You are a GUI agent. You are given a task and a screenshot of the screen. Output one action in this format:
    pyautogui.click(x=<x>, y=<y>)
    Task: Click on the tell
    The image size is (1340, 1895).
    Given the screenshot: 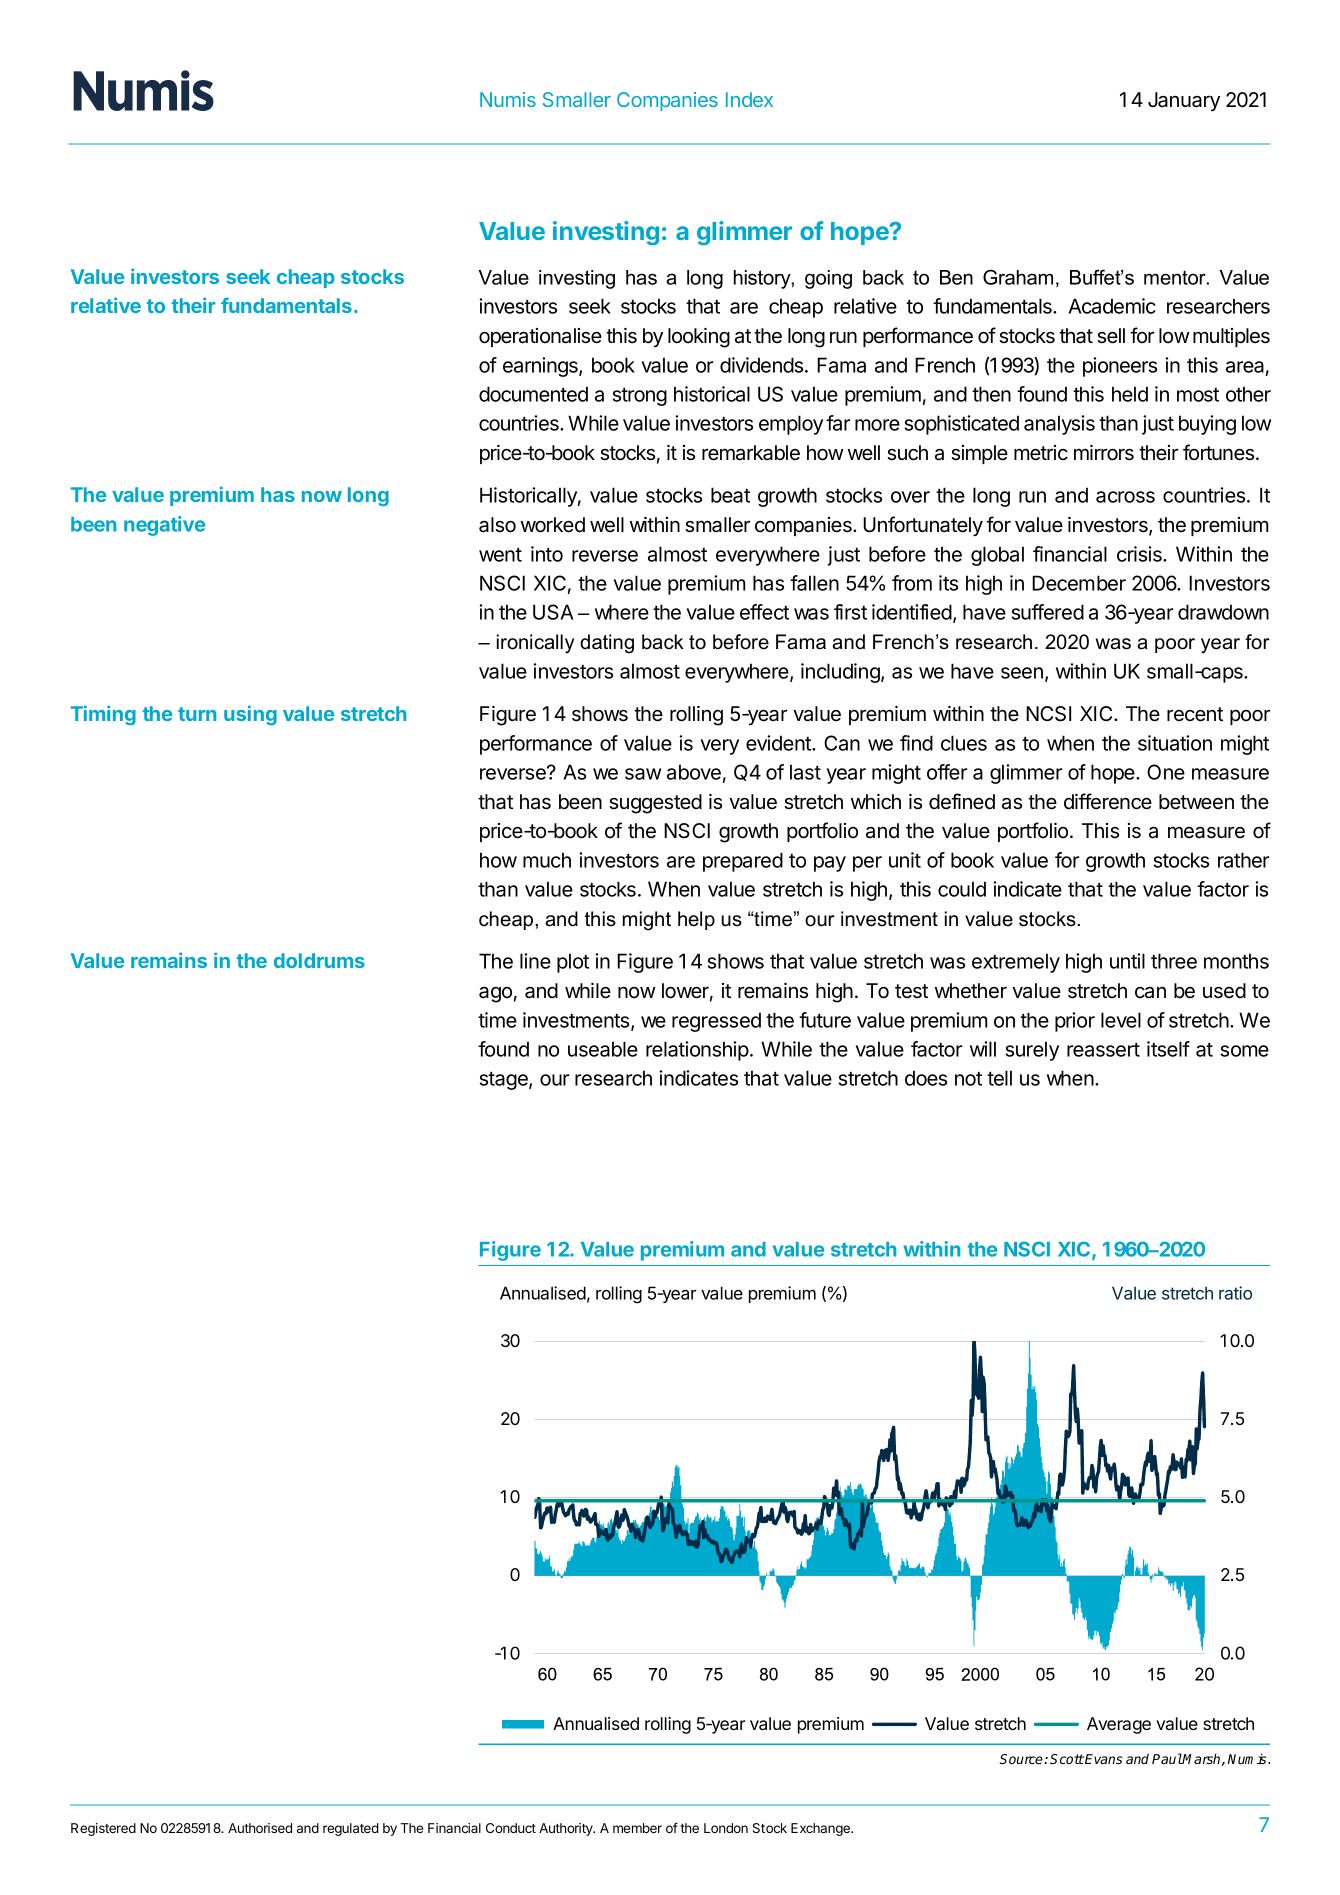 What is the action you would take?
    pyautogui.click(x=999, y=1078)
